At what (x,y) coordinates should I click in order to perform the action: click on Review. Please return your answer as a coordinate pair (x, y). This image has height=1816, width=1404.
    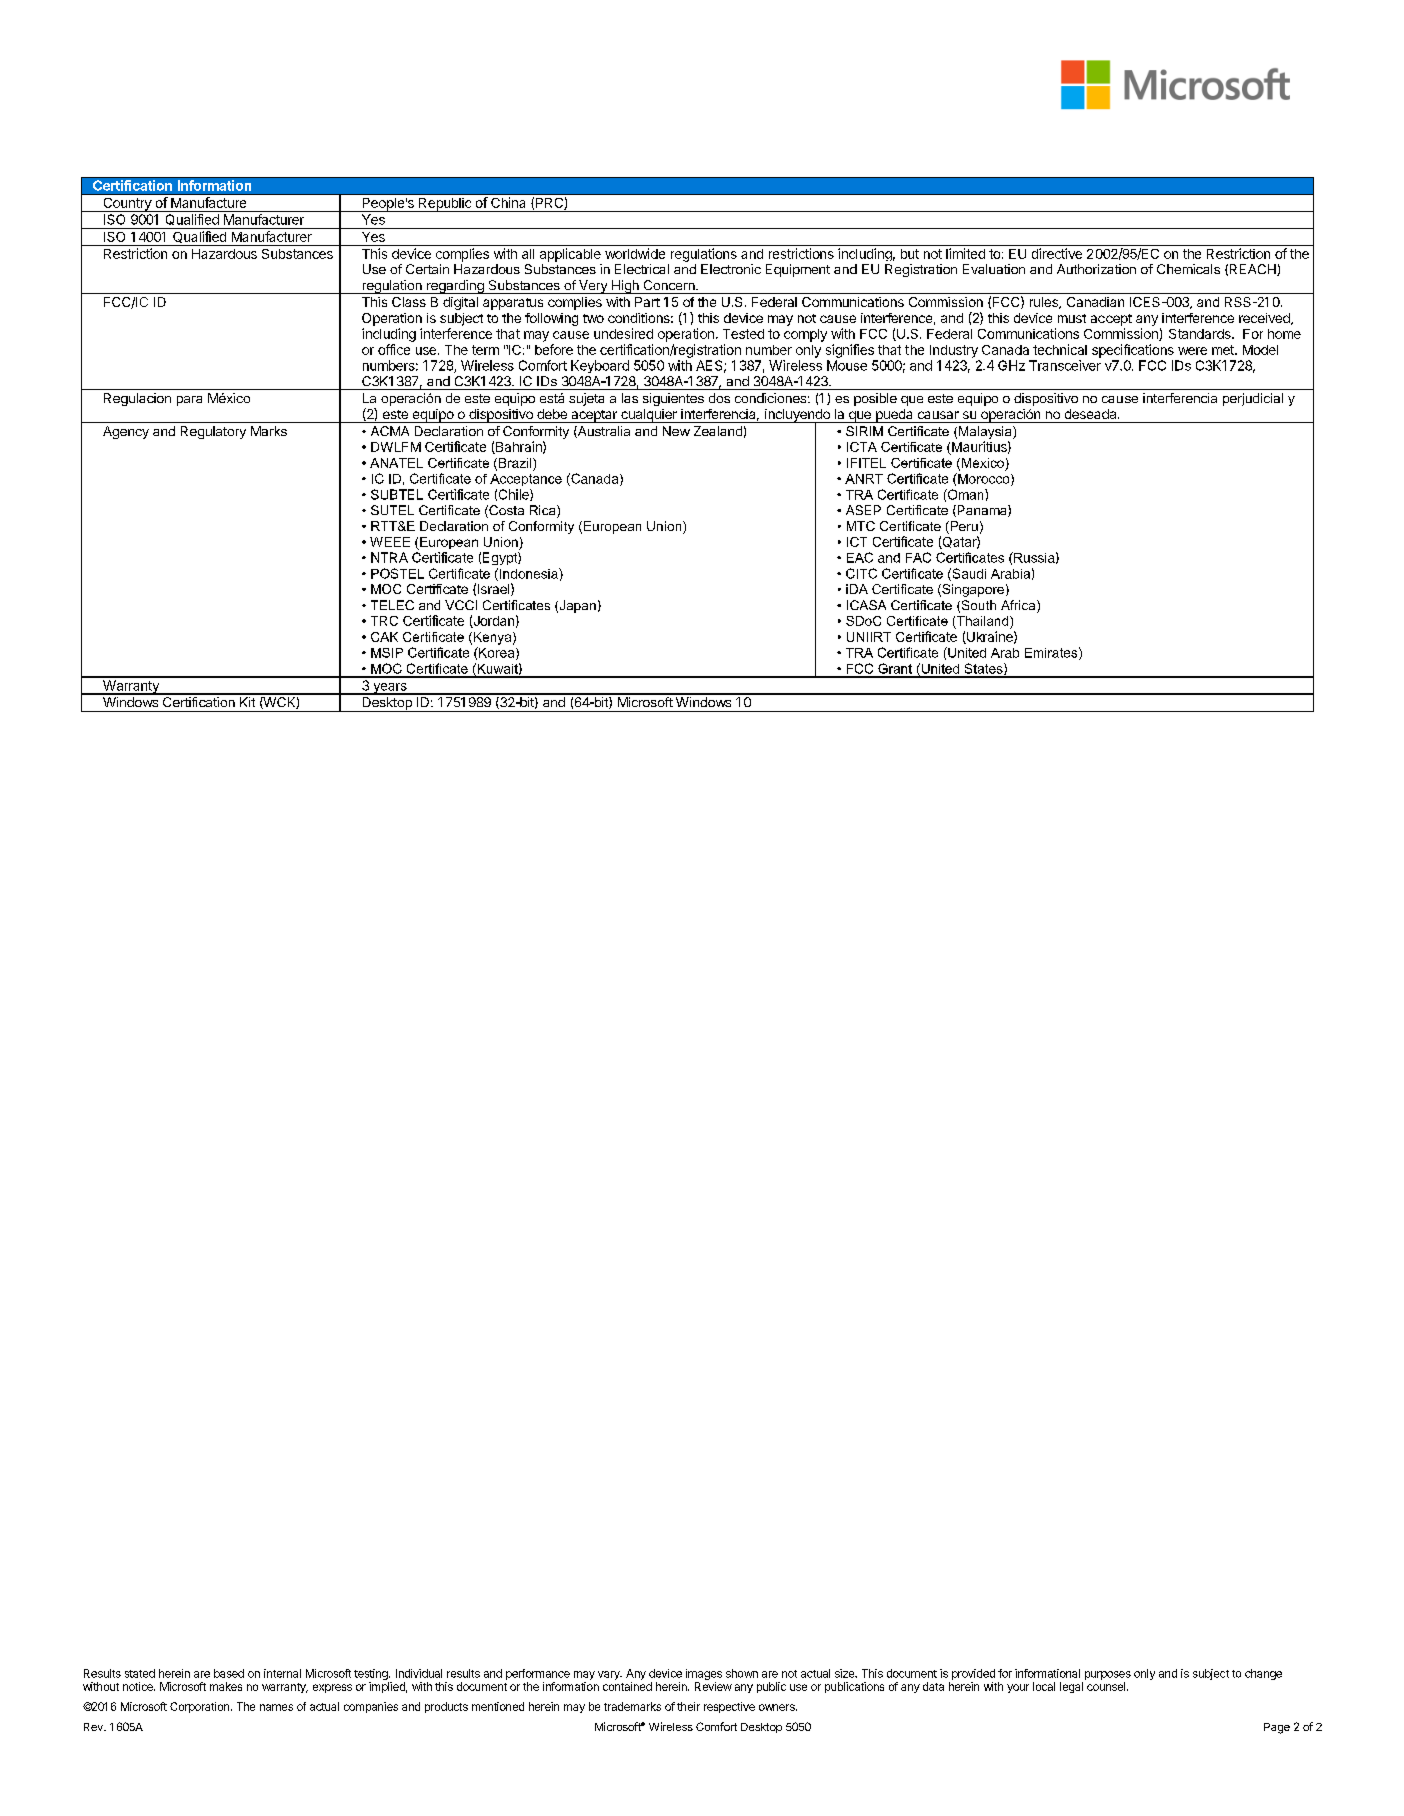
    Looking at the image, I should click on (713, 1686).
